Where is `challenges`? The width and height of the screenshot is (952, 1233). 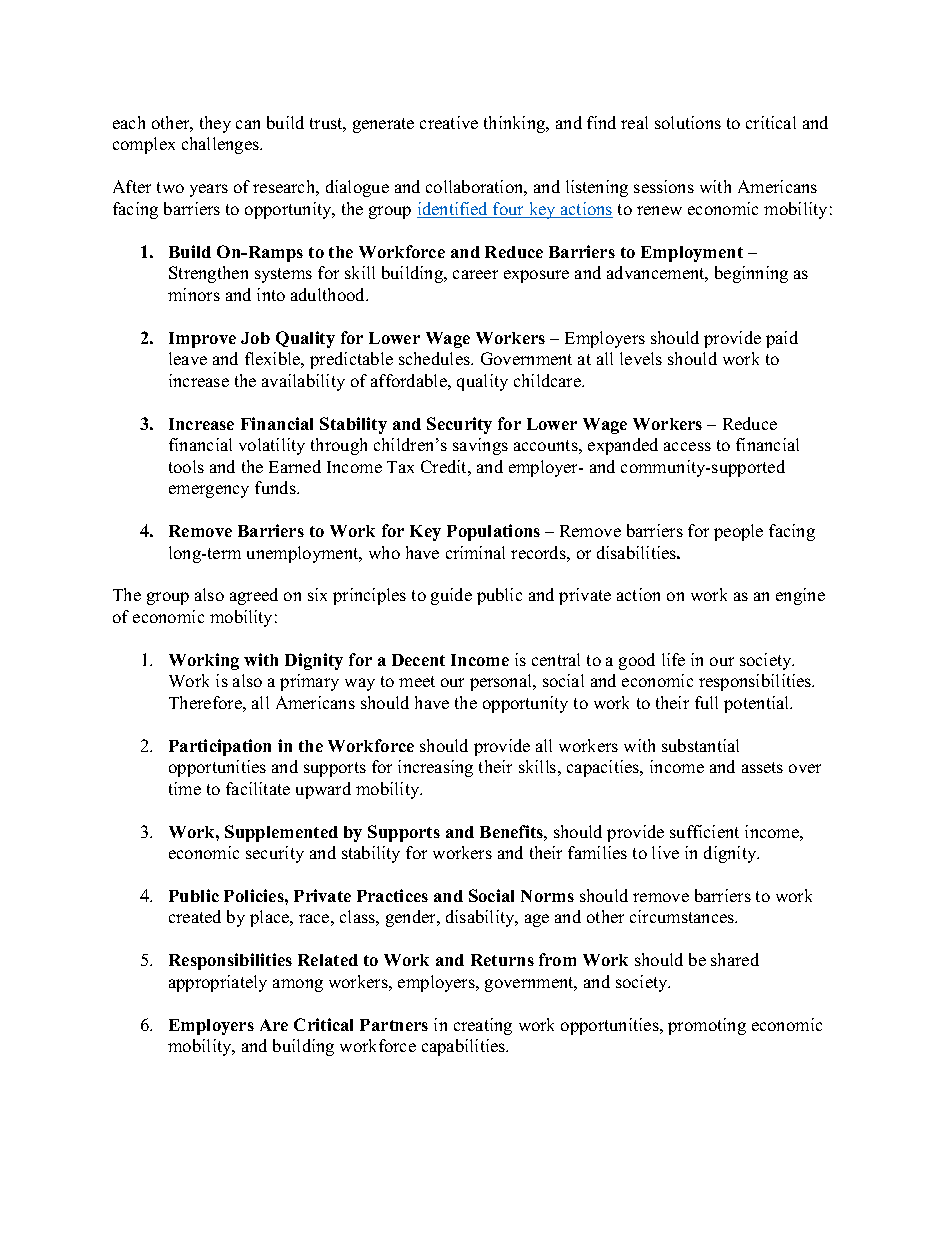 challenges is located at coordinates (222, 145).
